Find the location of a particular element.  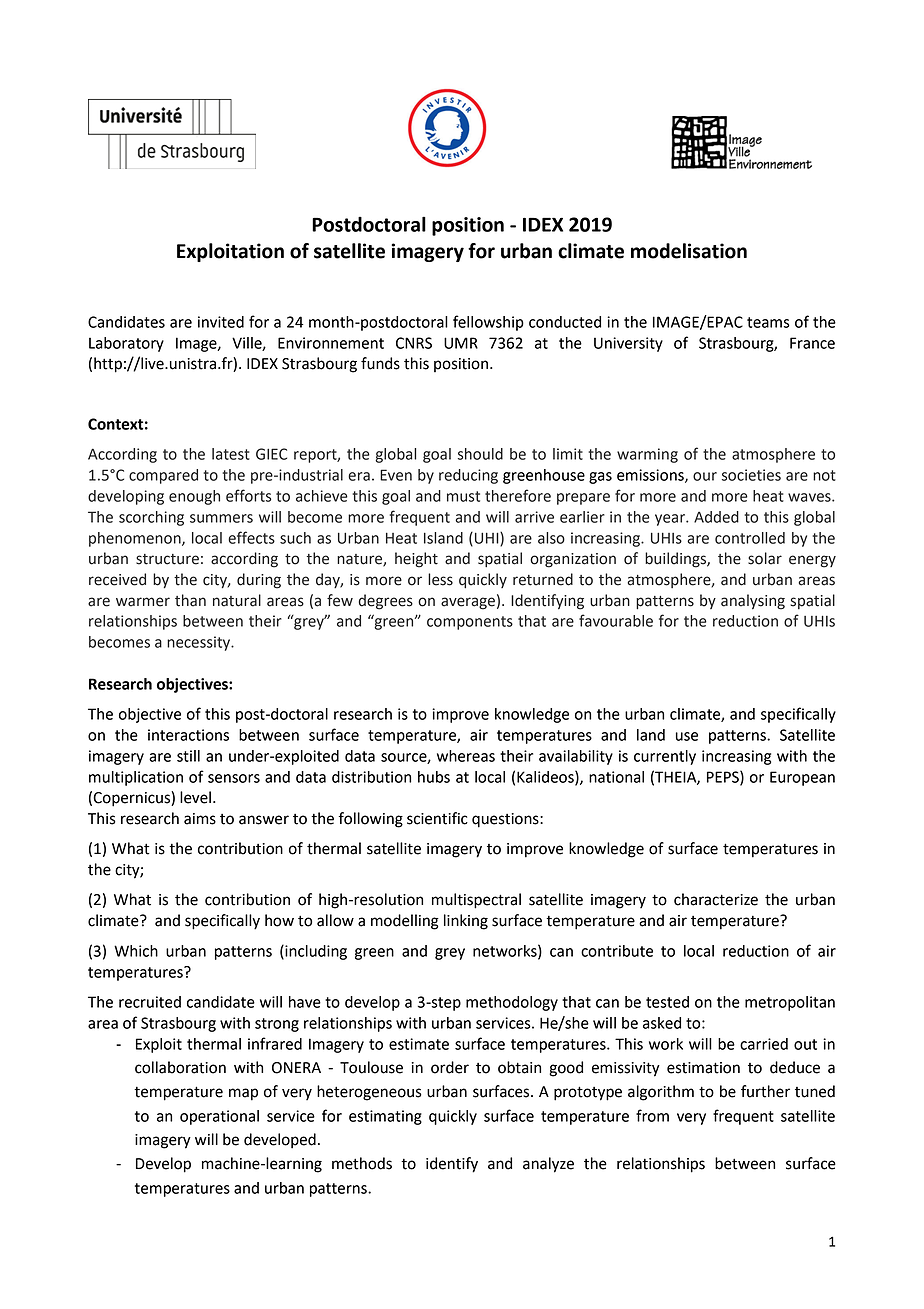

teams is located at coordinates (768, 322).
